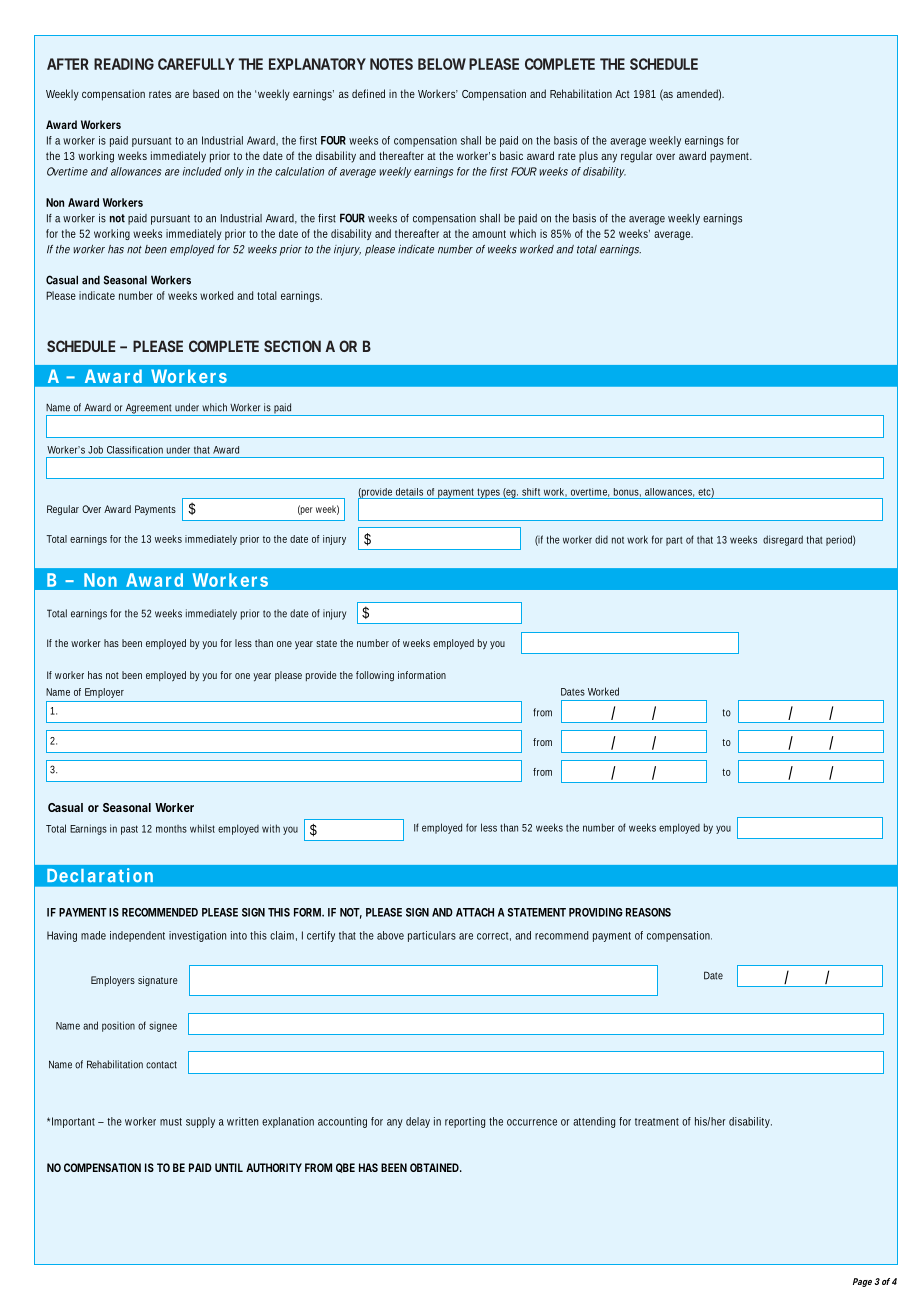 Image resolution: width=924 pixels, height=1308 pixels. I want to click on REASONS, so click(648, 912).
